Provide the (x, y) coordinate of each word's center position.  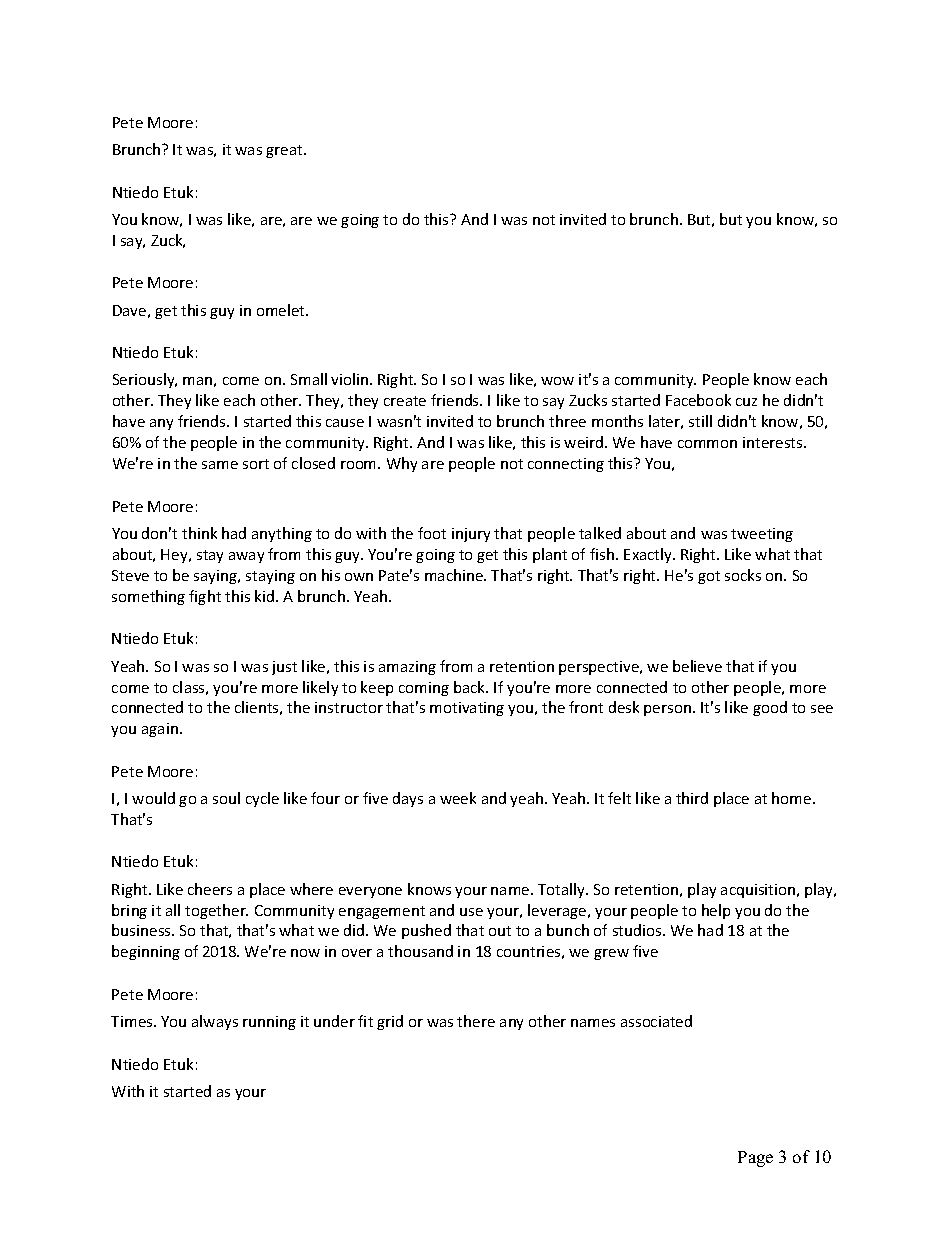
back (471, 687)
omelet (282, 310)
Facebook (698, 400)
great (285, 151)
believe (697, 666)
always (215, 1022)
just (284, 668)
